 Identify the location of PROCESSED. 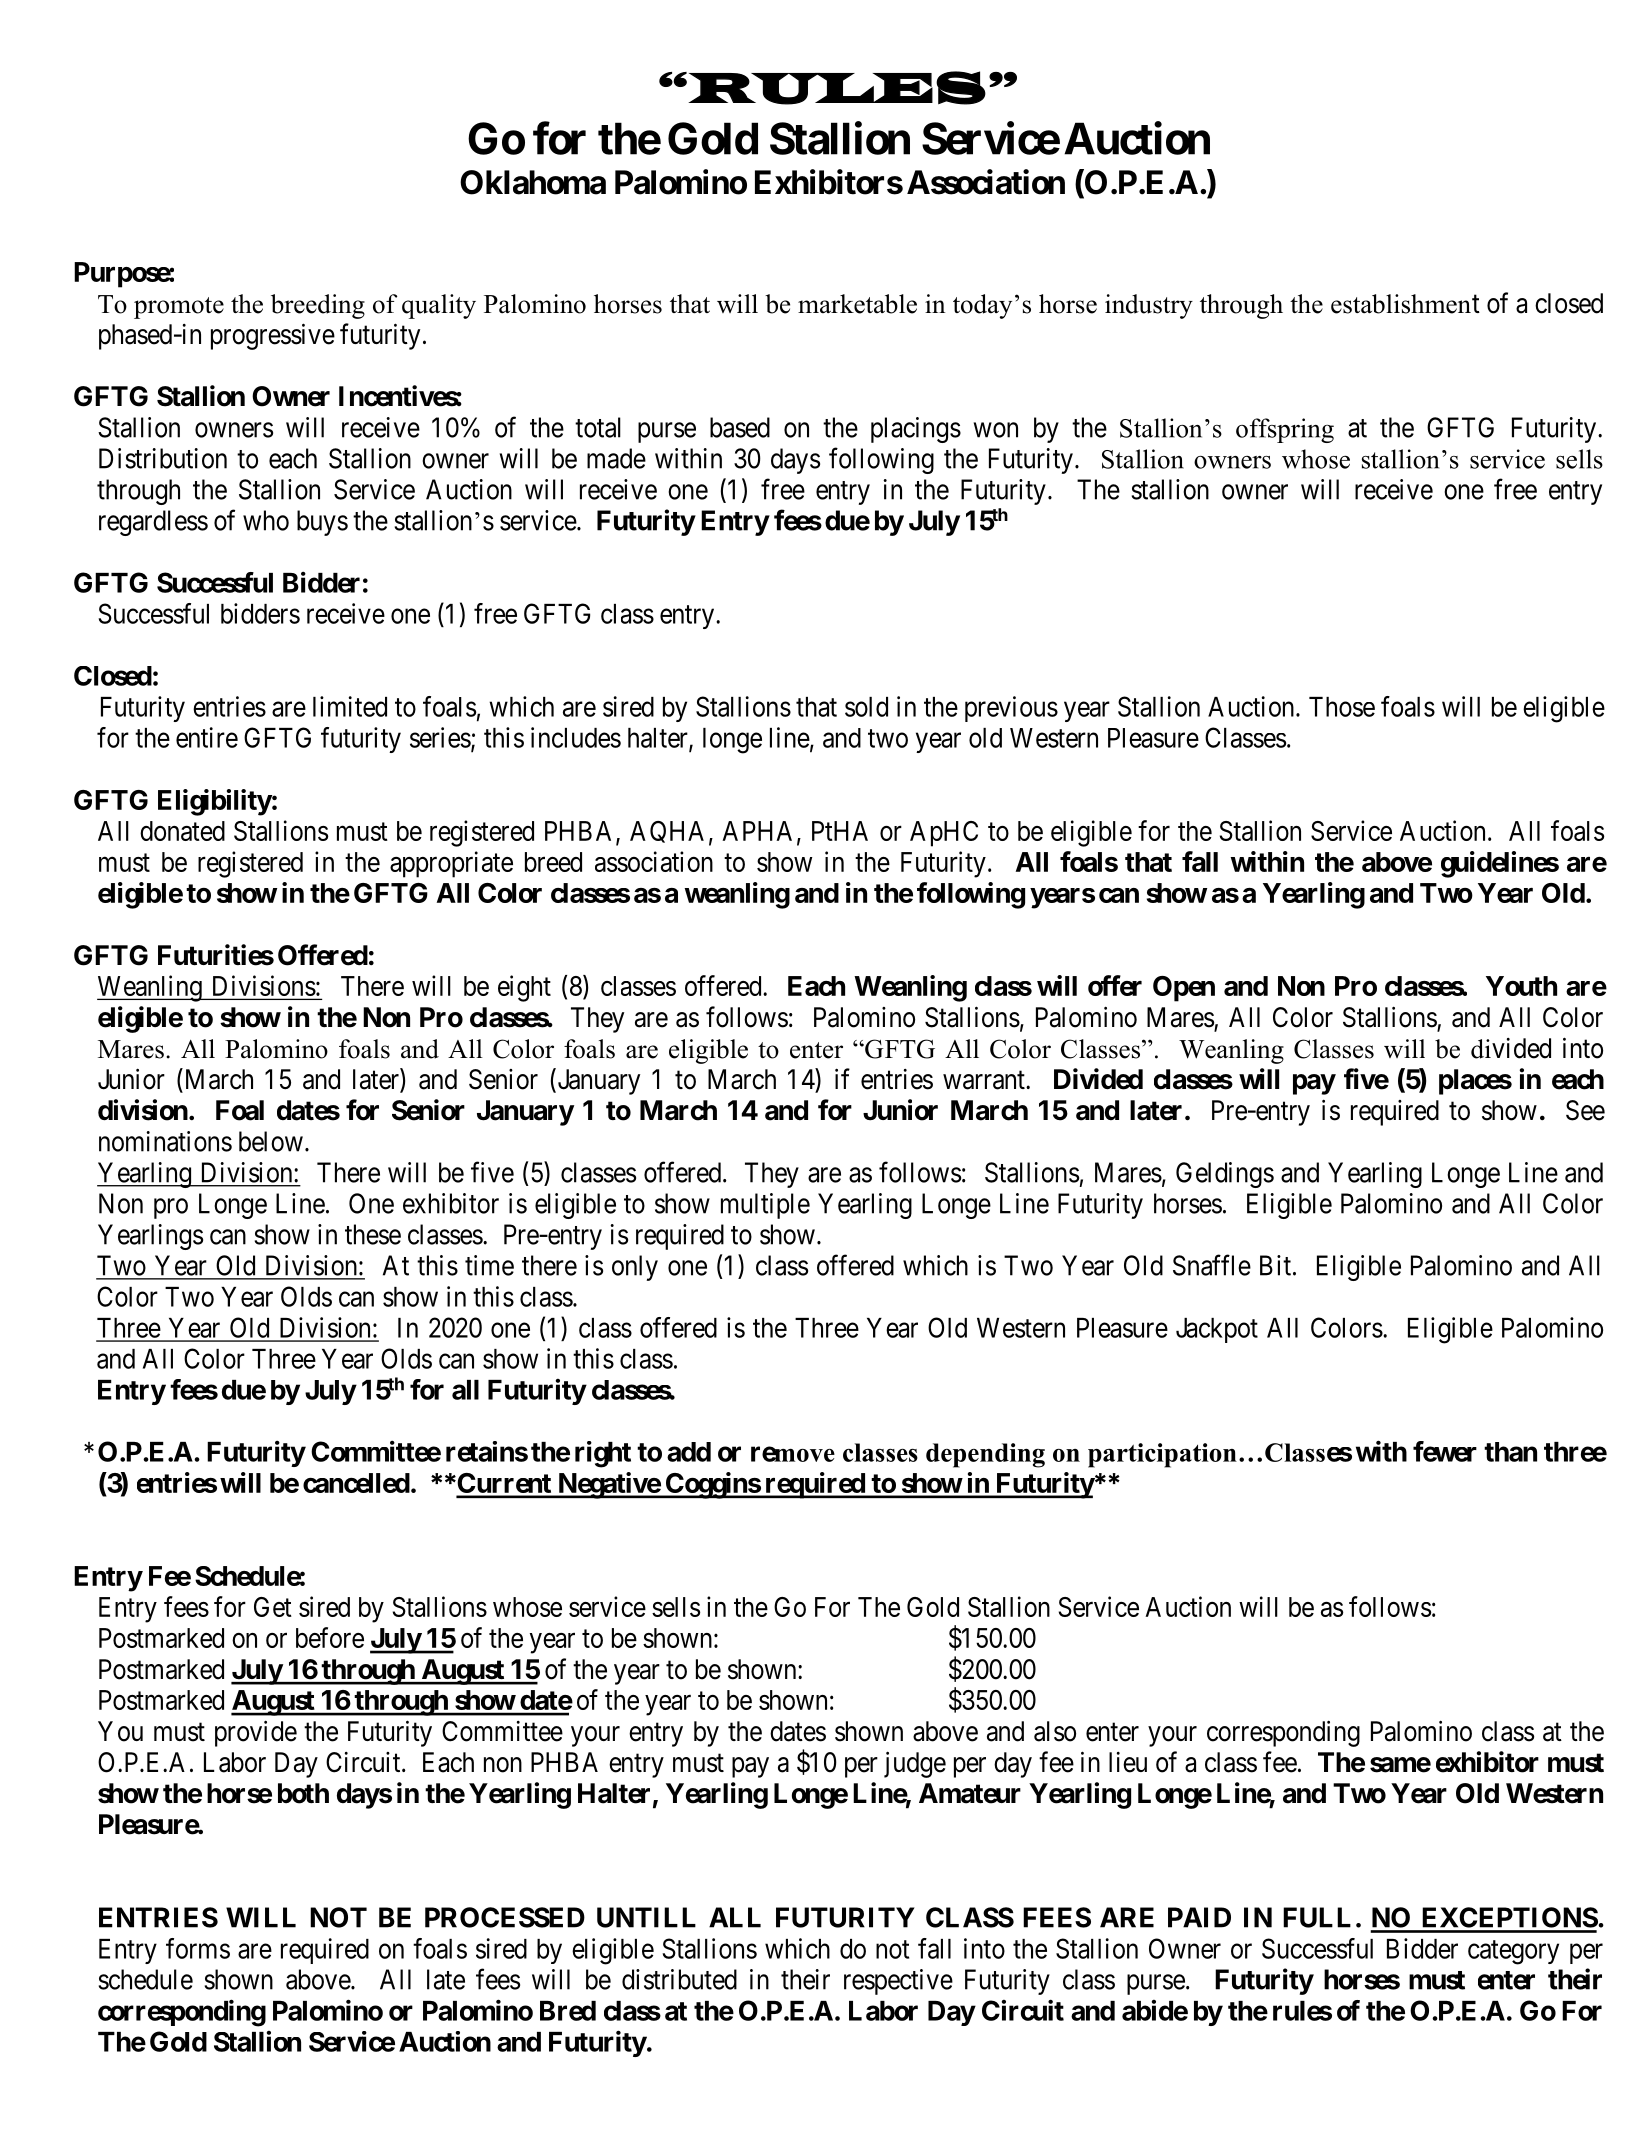
(505, 1917).
